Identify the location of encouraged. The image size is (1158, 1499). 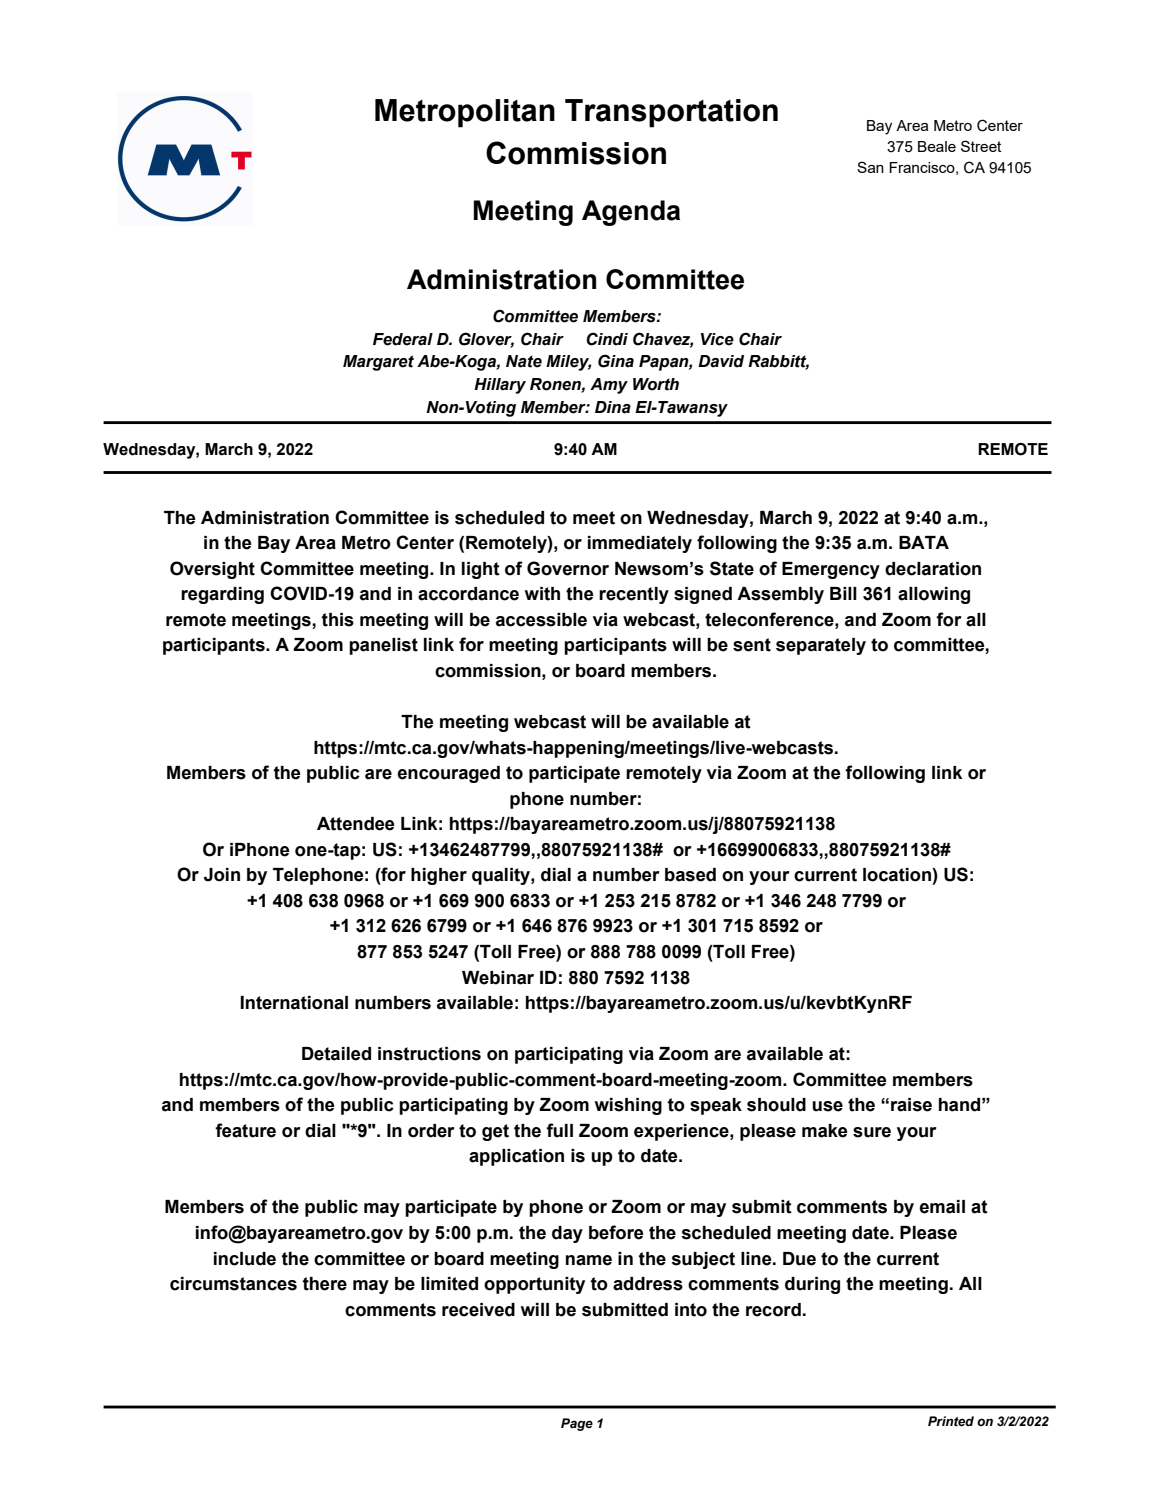
(448, 774).
